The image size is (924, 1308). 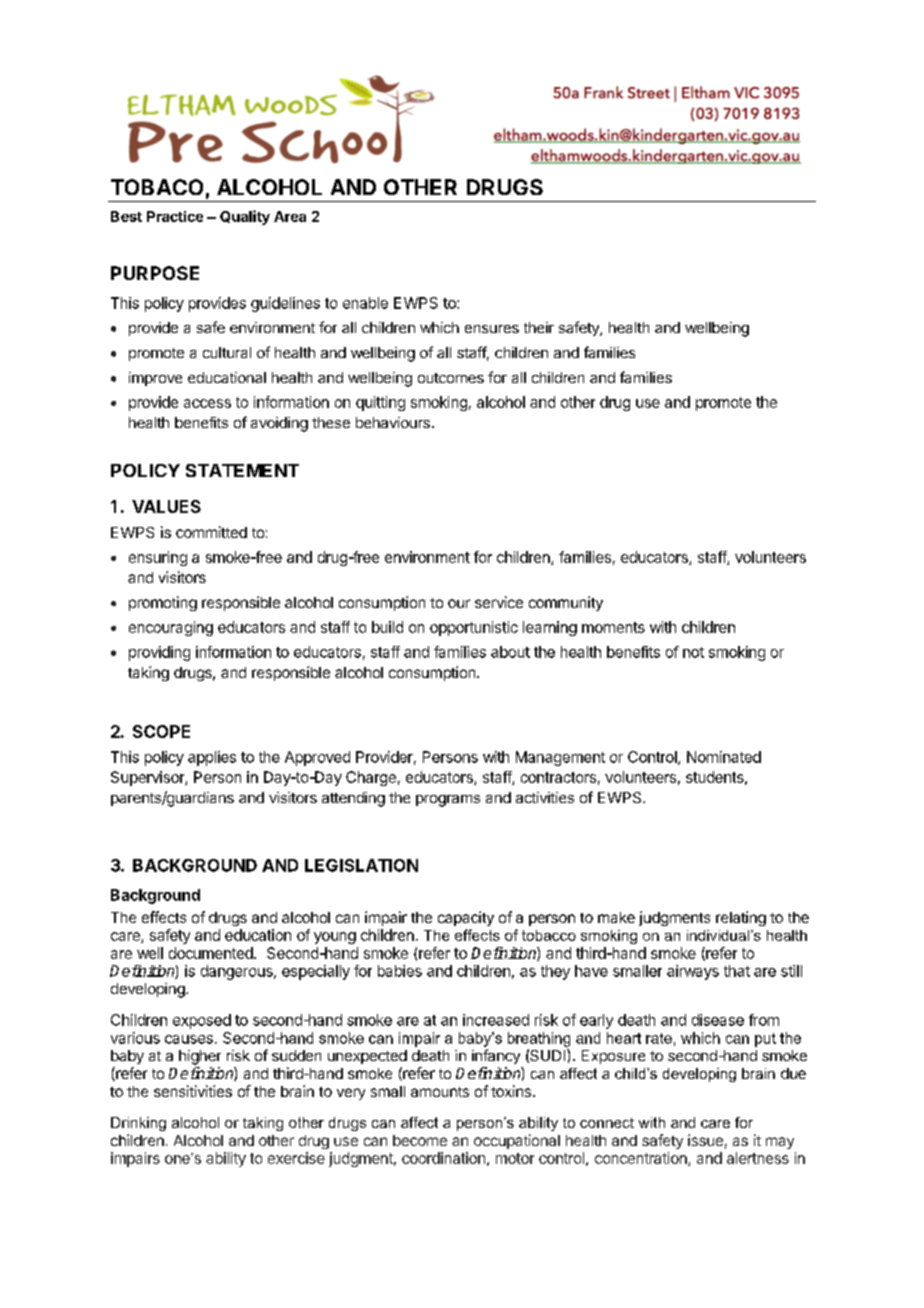 What do you see at coordinates (566, 603) in the document?
I see `community` at bounding box center [566, 603].
